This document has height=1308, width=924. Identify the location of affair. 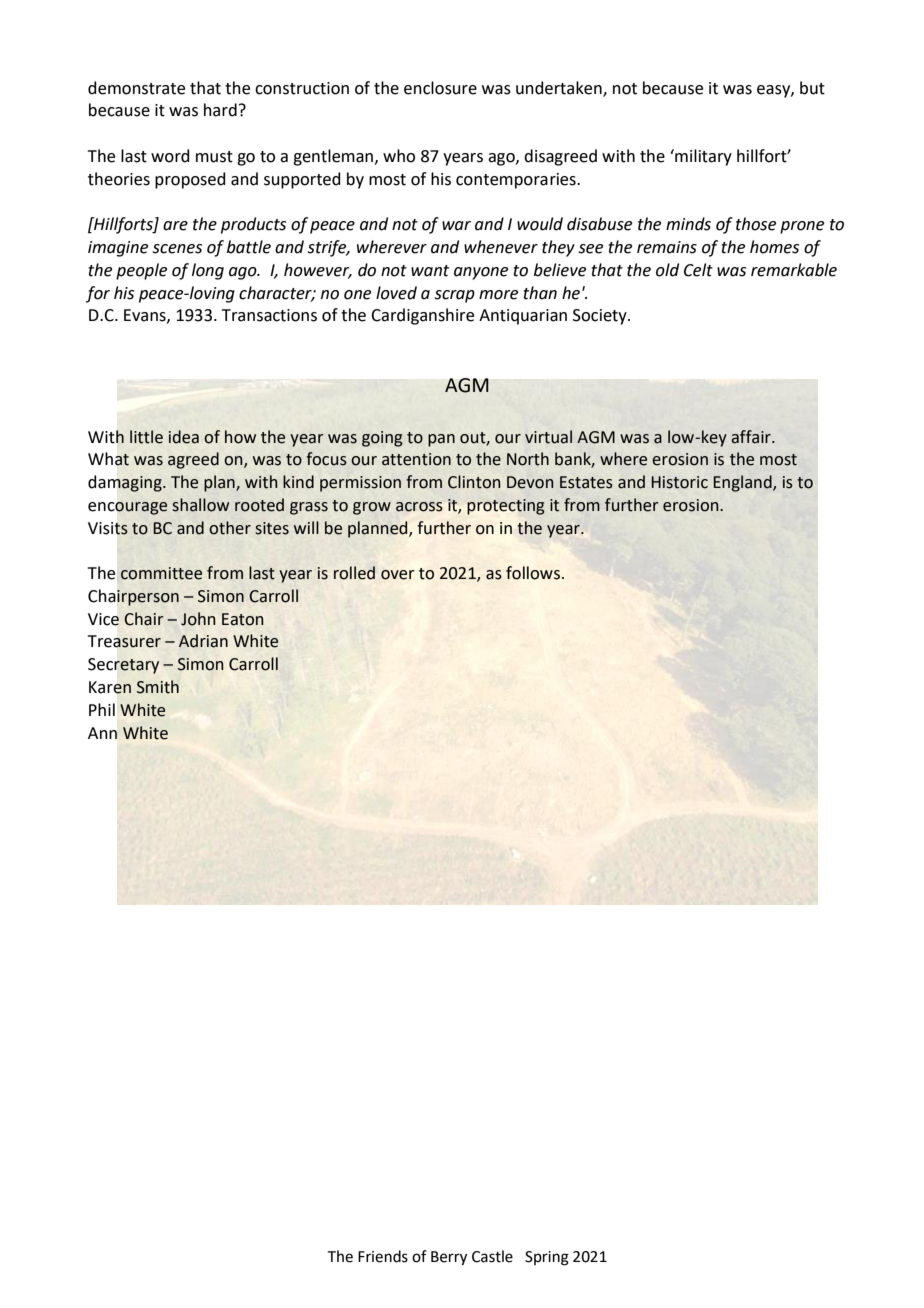
(752, 437).
